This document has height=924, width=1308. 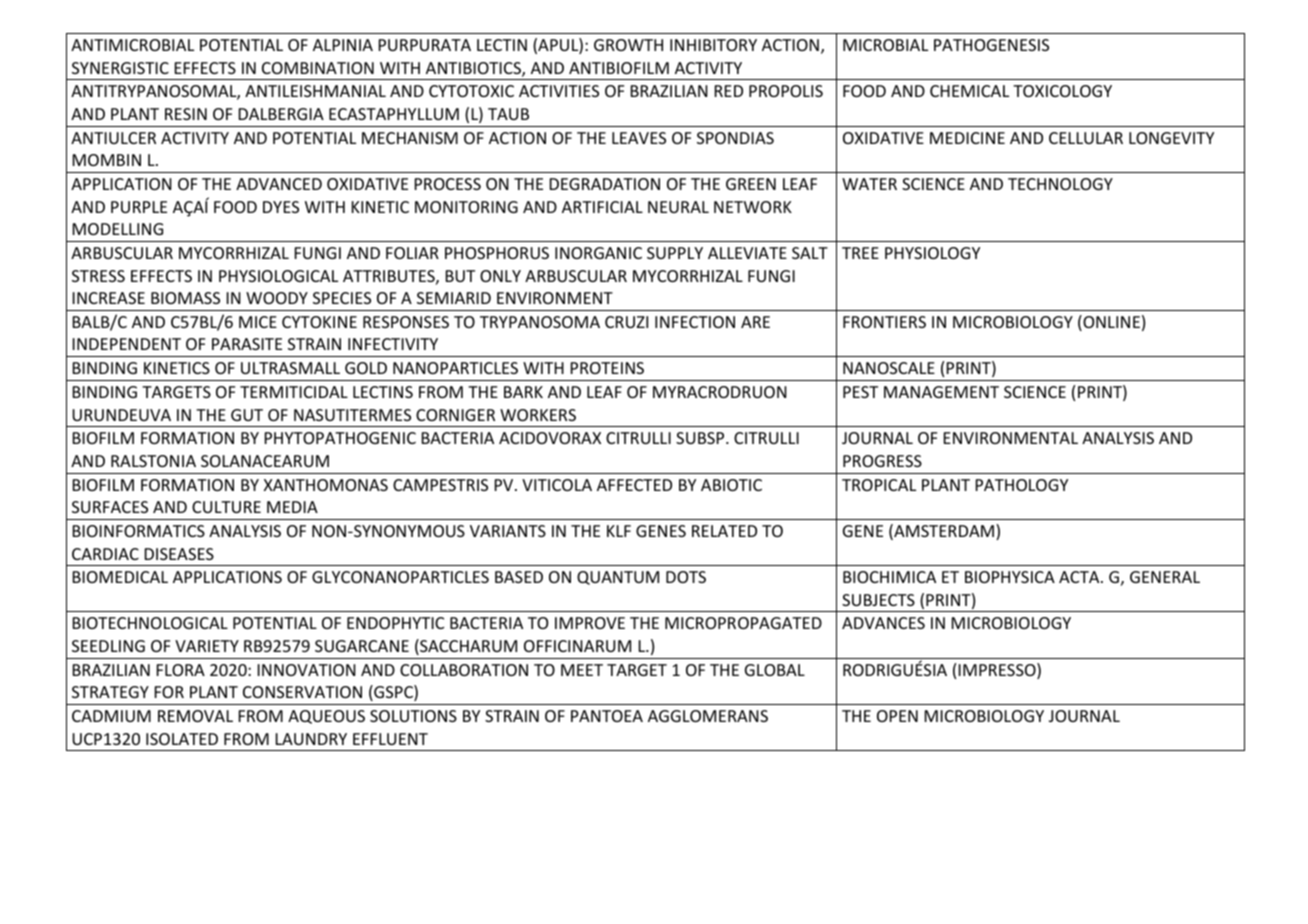 What do you see at coordinates (258, 322) in the document?
I see `MICE` at bounding box center [258, 322].
